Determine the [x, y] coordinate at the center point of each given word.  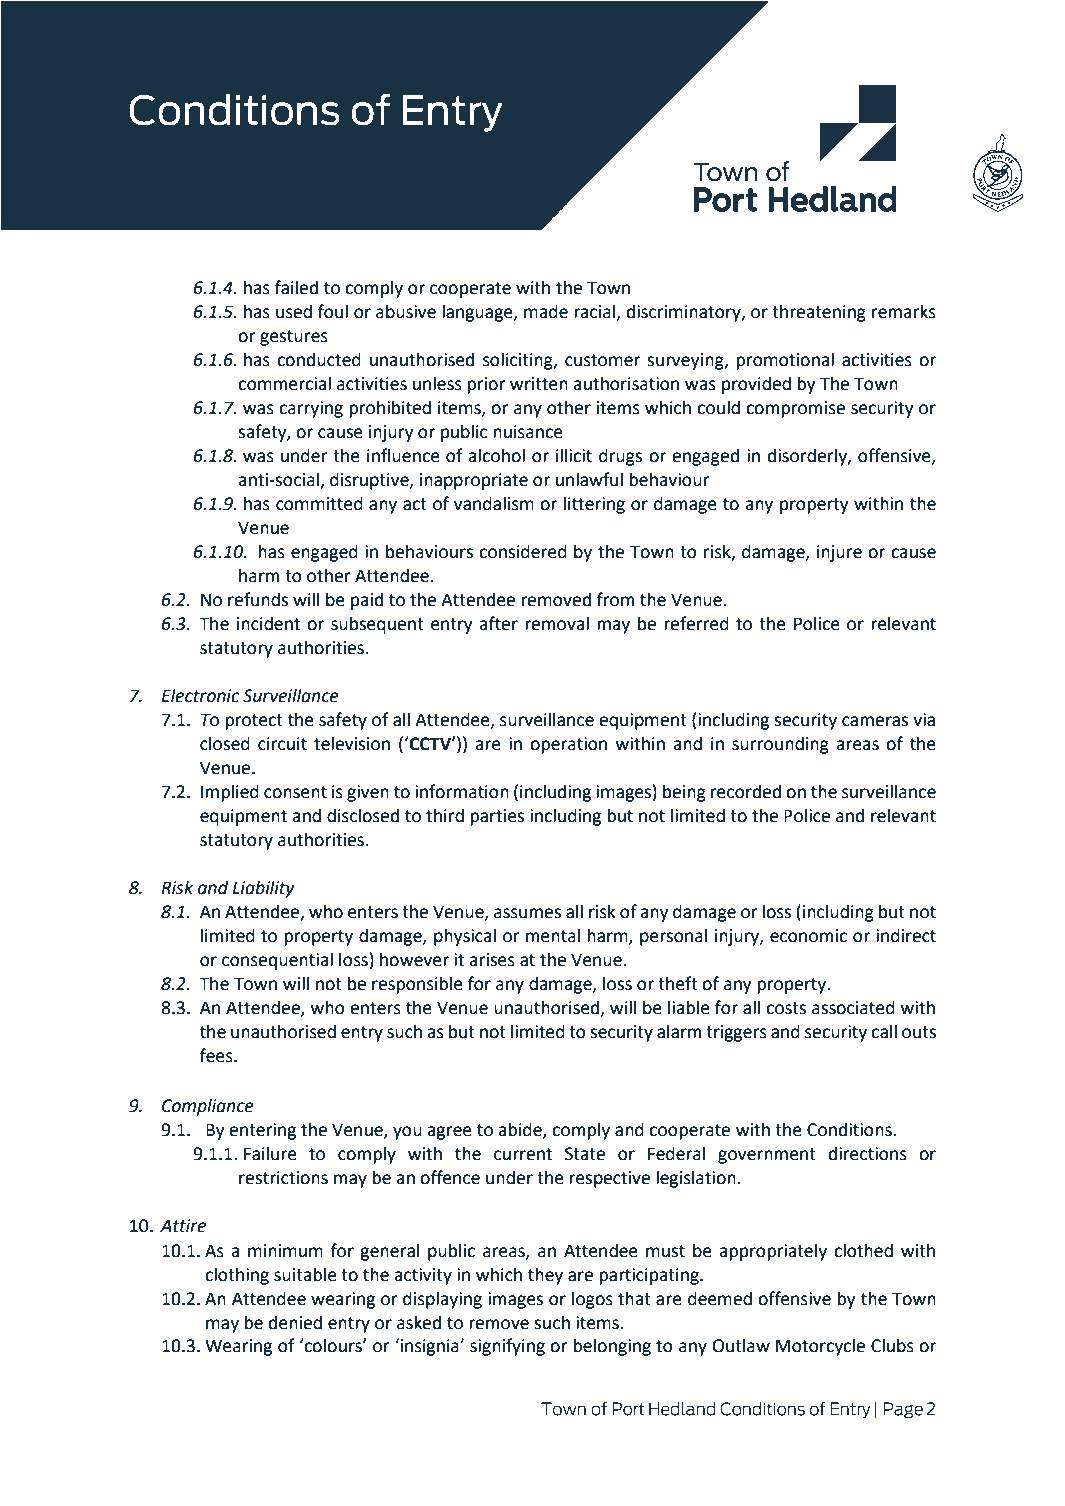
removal [557, 623]
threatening [819, 313]
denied [295, 1322]
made [546, 311]
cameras [875, 721]
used [294, 311]
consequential [277, 961]
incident [268, 623]
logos [592, 1300]
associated [853, 1007]
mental [553, 935]
